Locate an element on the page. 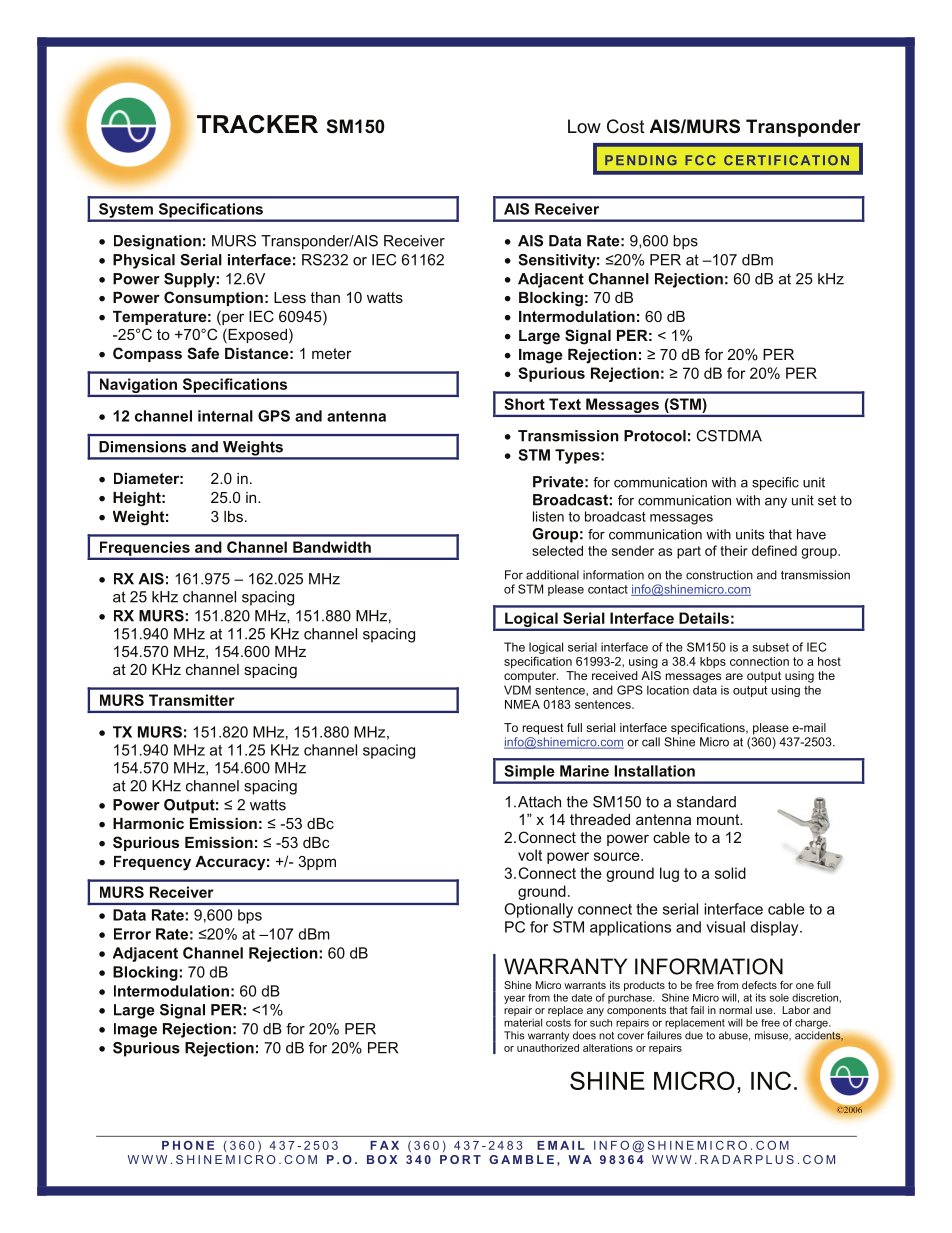 This page has width=952, height=1233. Attach is located at coordinates (539, 802).
